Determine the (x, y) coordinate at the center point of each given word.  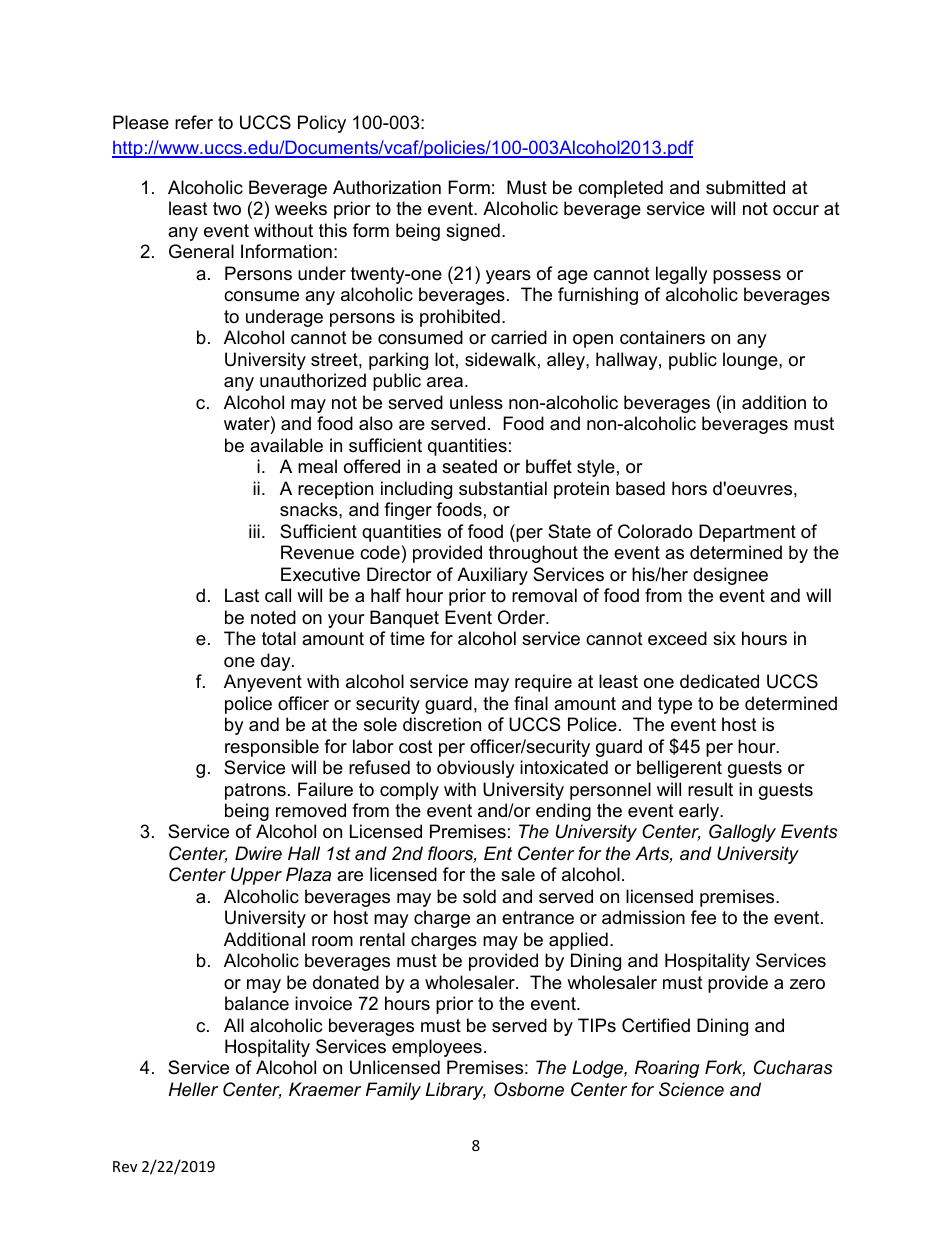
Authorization (387, 187)
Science (691, 1089)
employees (437, 1048)
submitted (745, 187)
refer (194, 122)
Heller (193, 1089)
